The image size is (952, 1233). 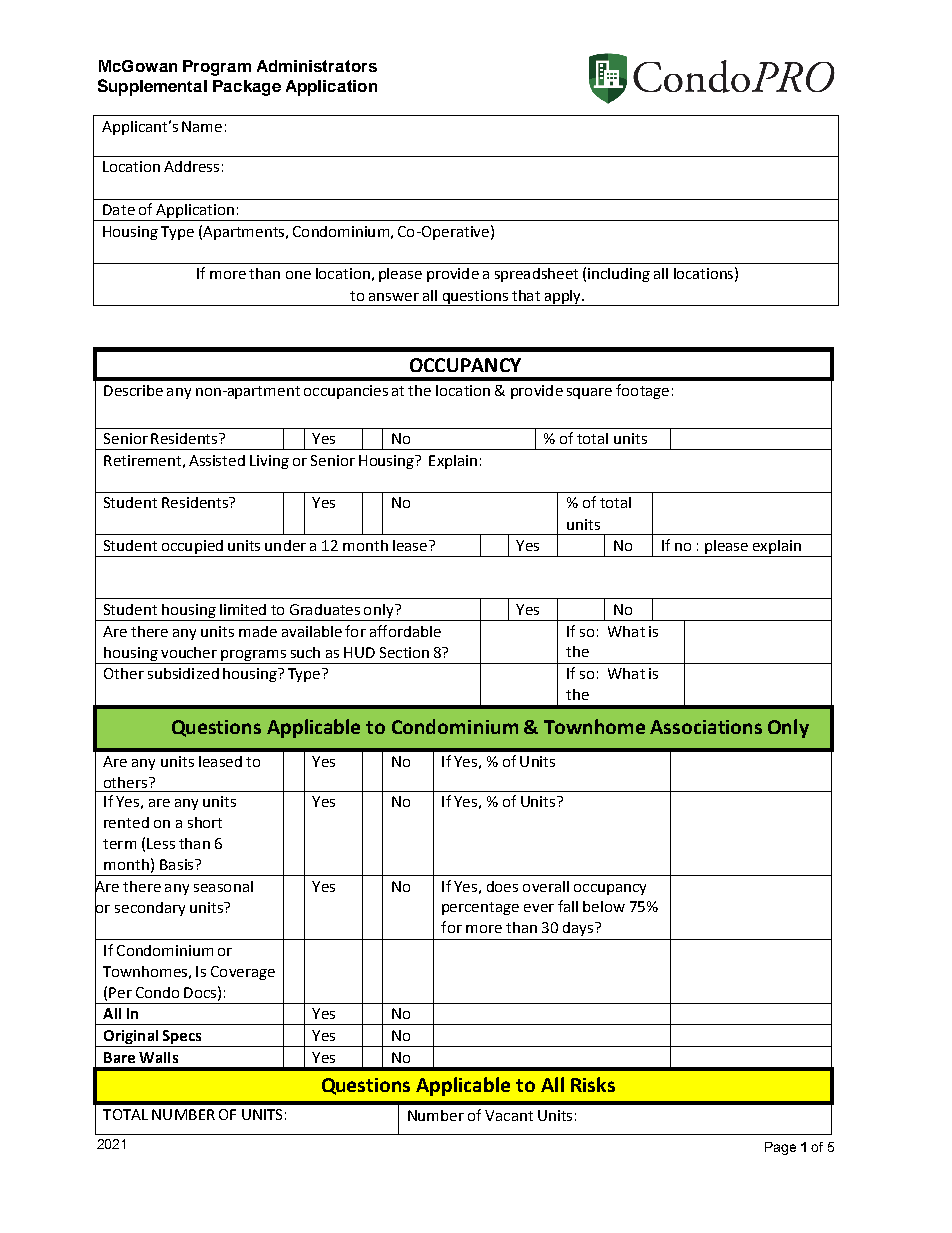 What do you see at coordinates (152, 87) in the screenshot?
I see `Supplemental` at bounding box center [152, 87].
